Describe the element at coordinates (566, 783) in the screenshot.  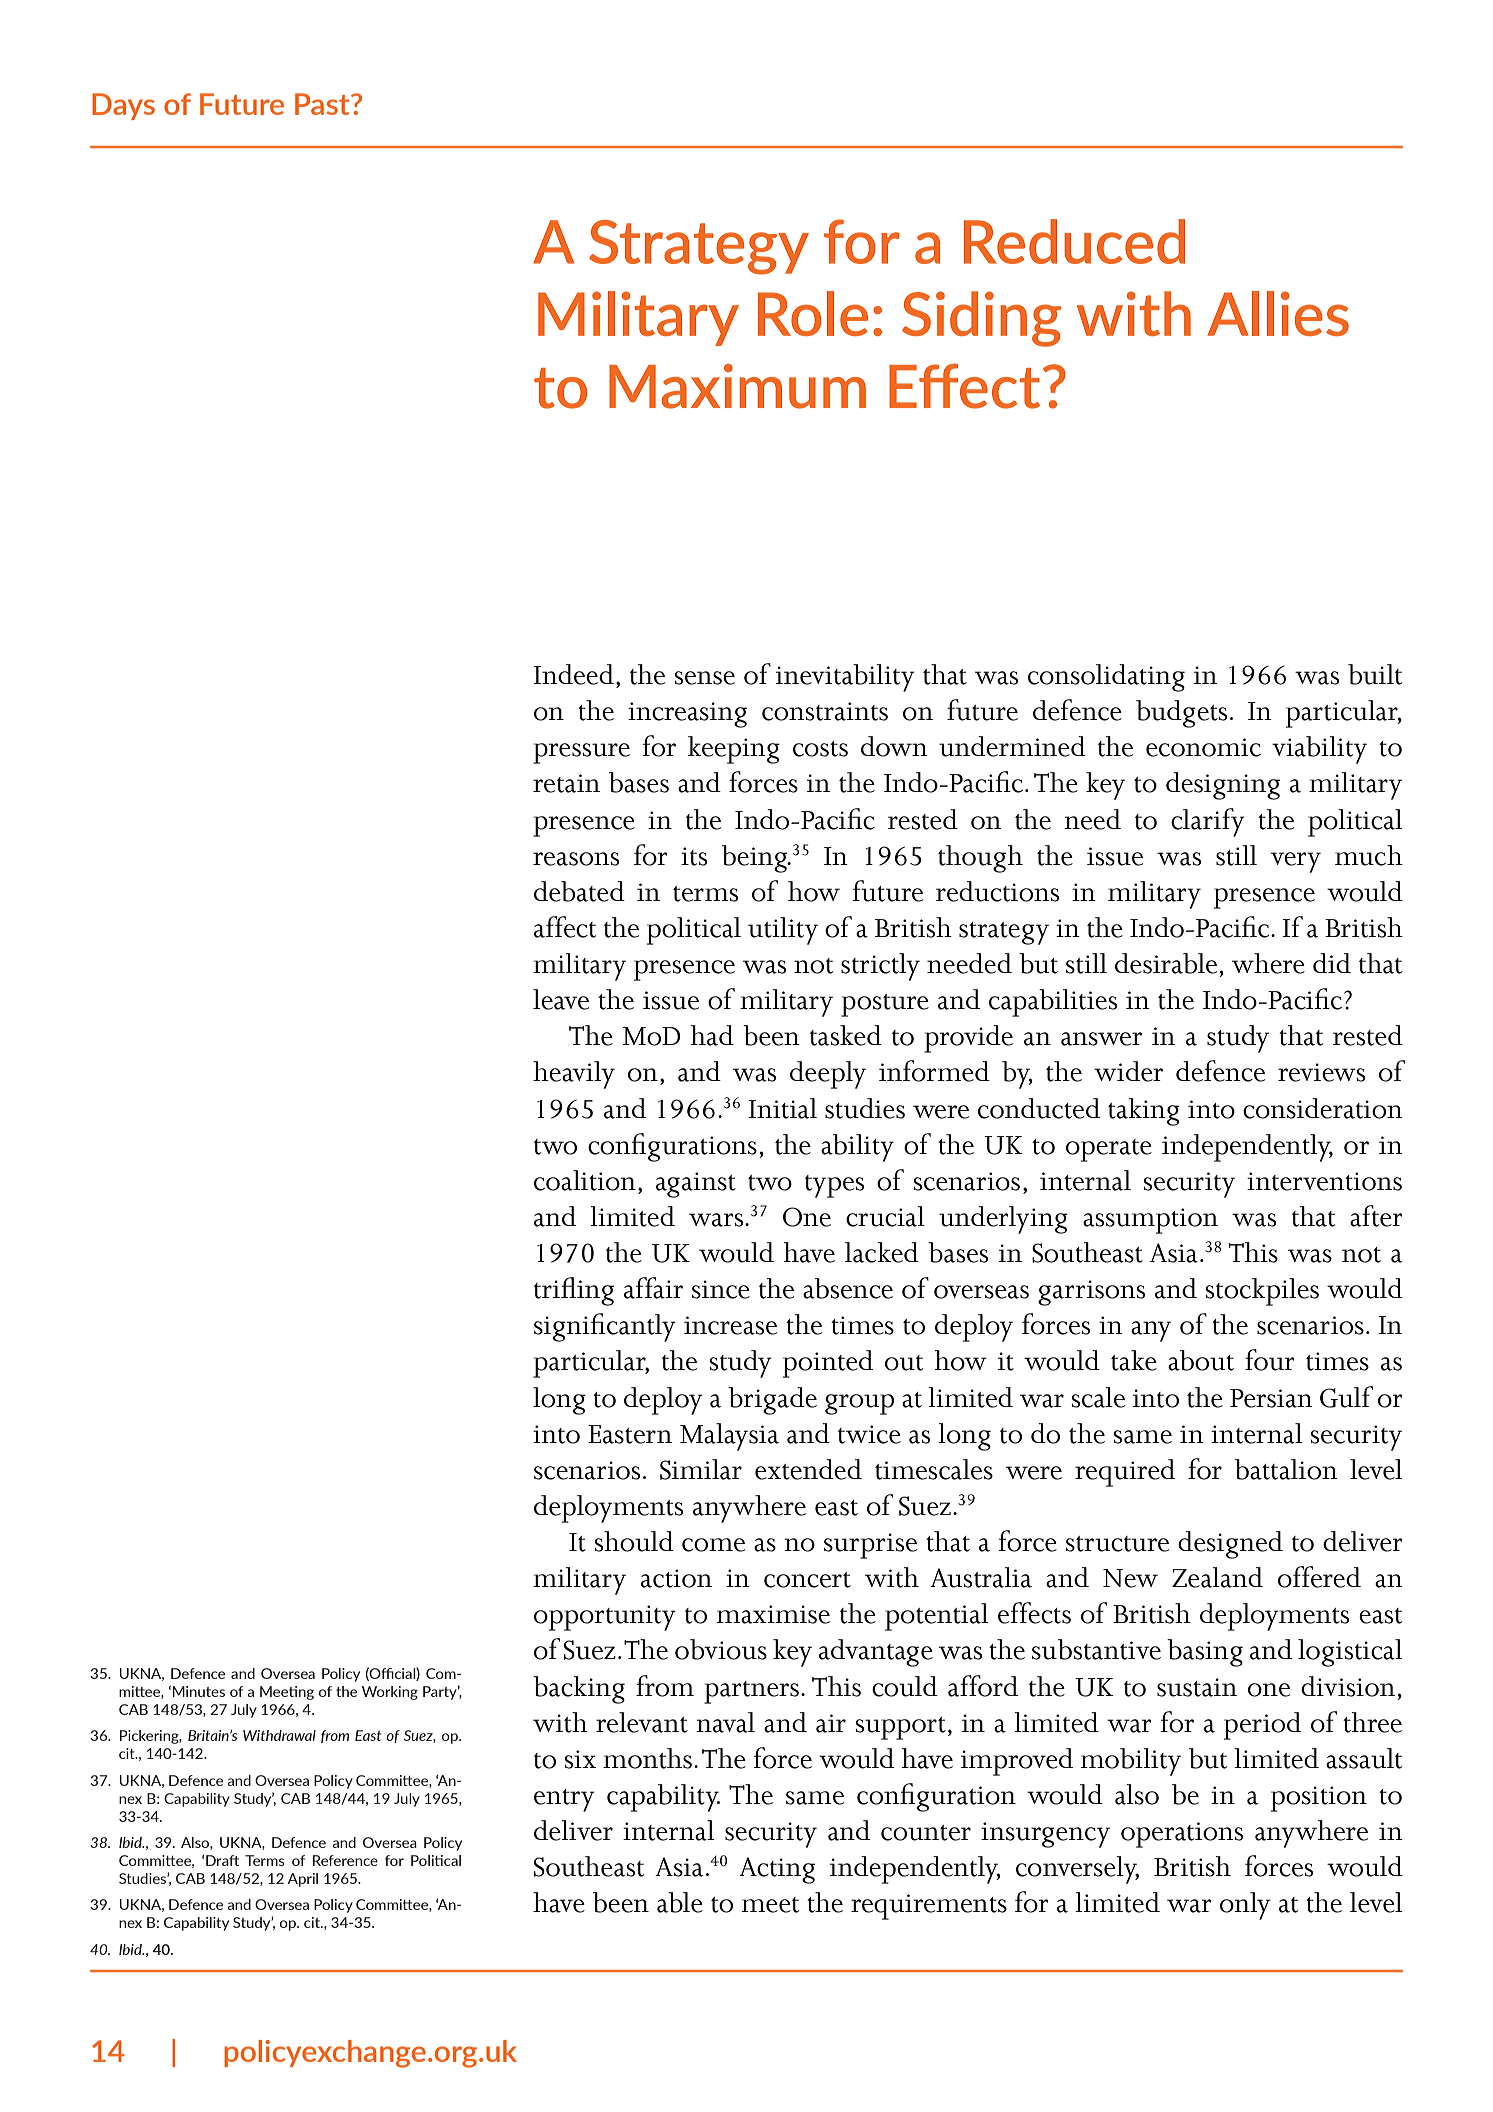
I see `retain` at that location.
